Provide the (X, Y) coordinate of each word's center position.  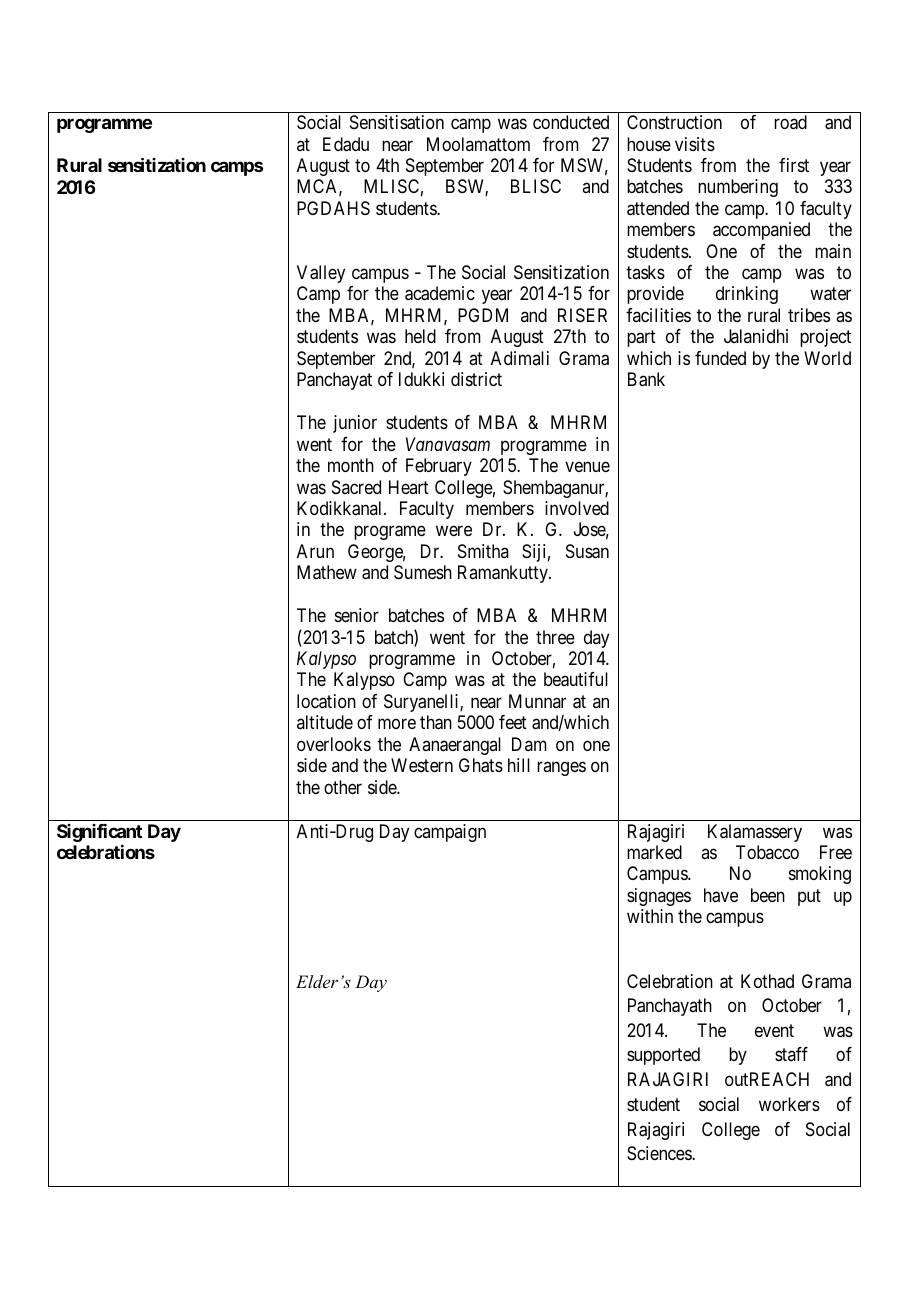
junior (355, 424)
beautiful (576, 679)
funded (720, 358)
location (326, 701)
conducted (571, 122)
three (555, 637)
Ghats (481, 765)
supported (663, 1056)
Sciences (660, 1153)
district (476, 379)
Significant (99, 833)
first (794, 165)
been (768, 895)
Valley (321, 274)
